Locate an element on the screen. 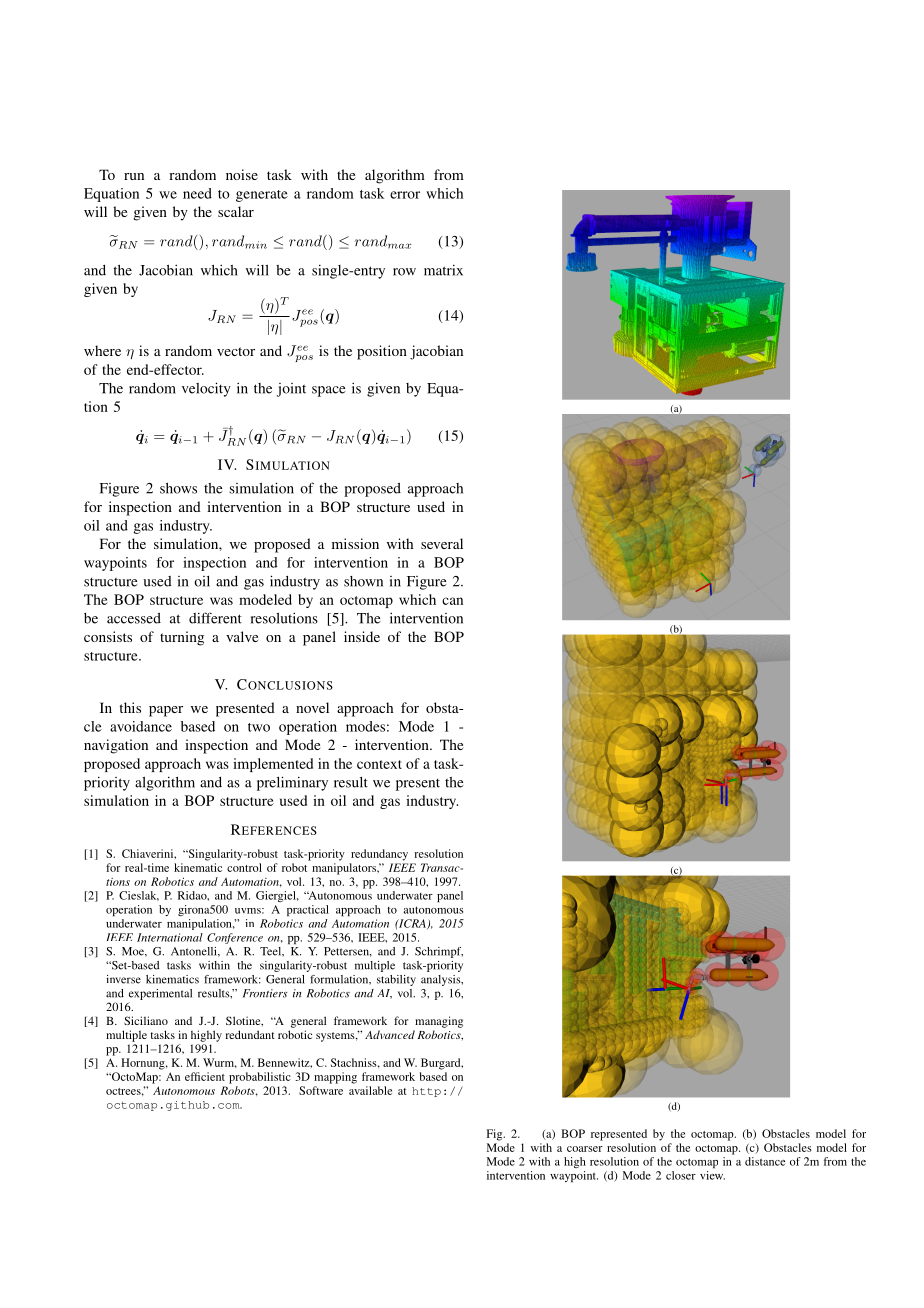 The image size is (924, 1308). need is located at coordinates (197, 193).
